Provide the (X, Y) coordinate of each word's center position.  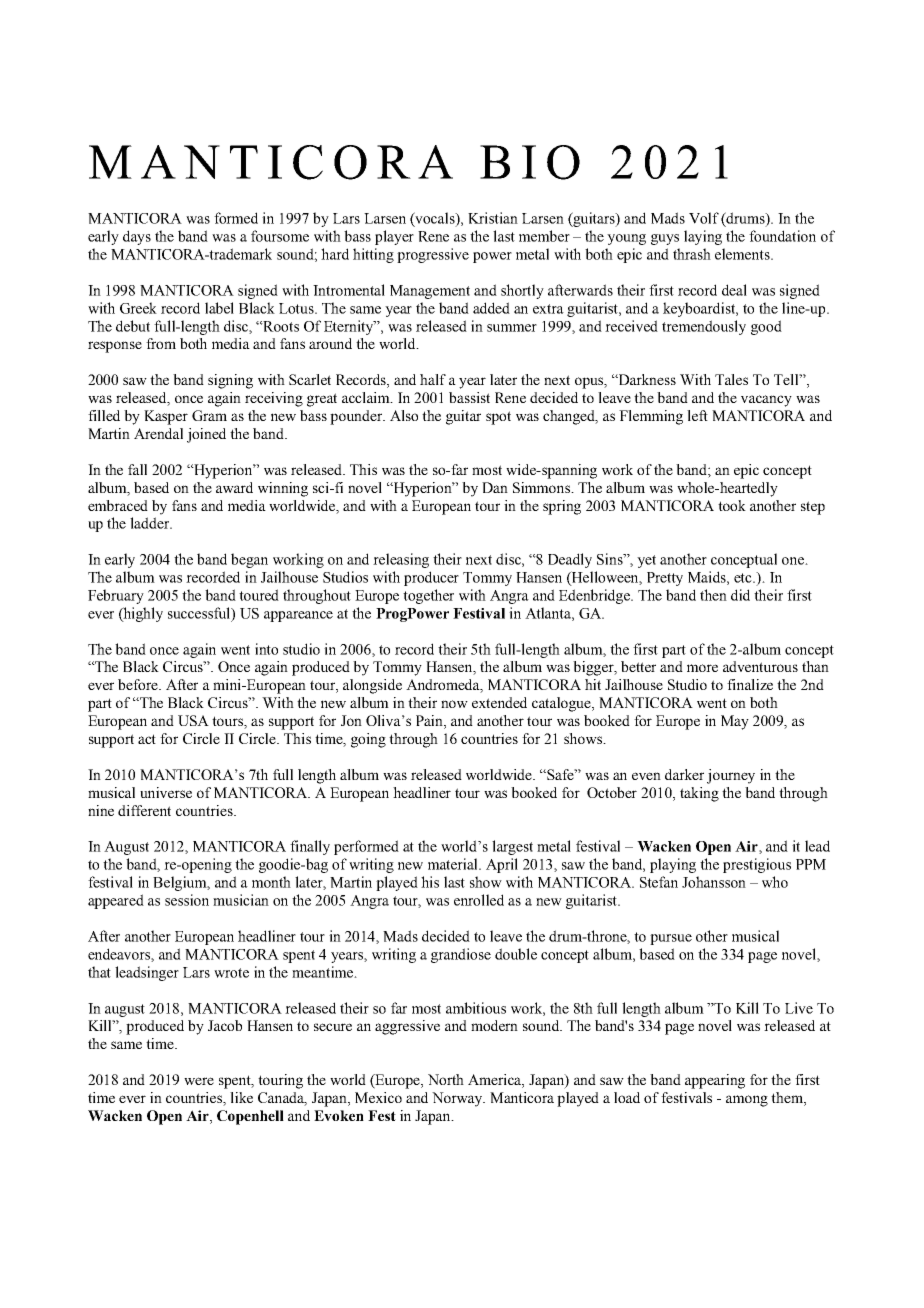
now (454, 704)
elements (743, 254)
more (702, 668)
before (139, 684)
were (199, 1081)
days (137, 237)
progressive (433, 255)
